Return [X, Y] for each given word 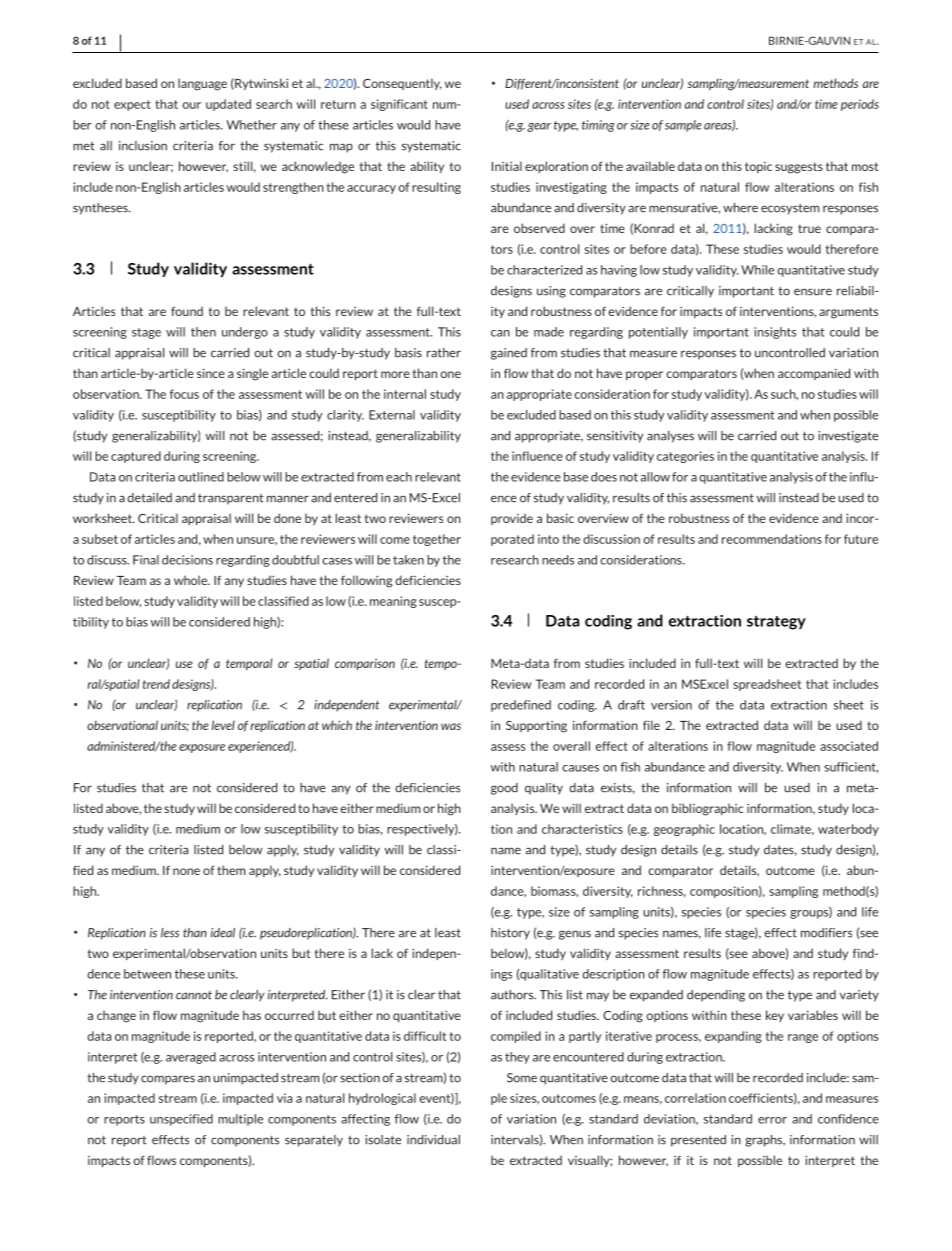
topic [758, 167]
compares [168, 1080]
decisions [187, 560]
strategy [776, 623]
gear [539, 127]
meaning [393, 602]
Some [522, 1078]
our [191, 105]
